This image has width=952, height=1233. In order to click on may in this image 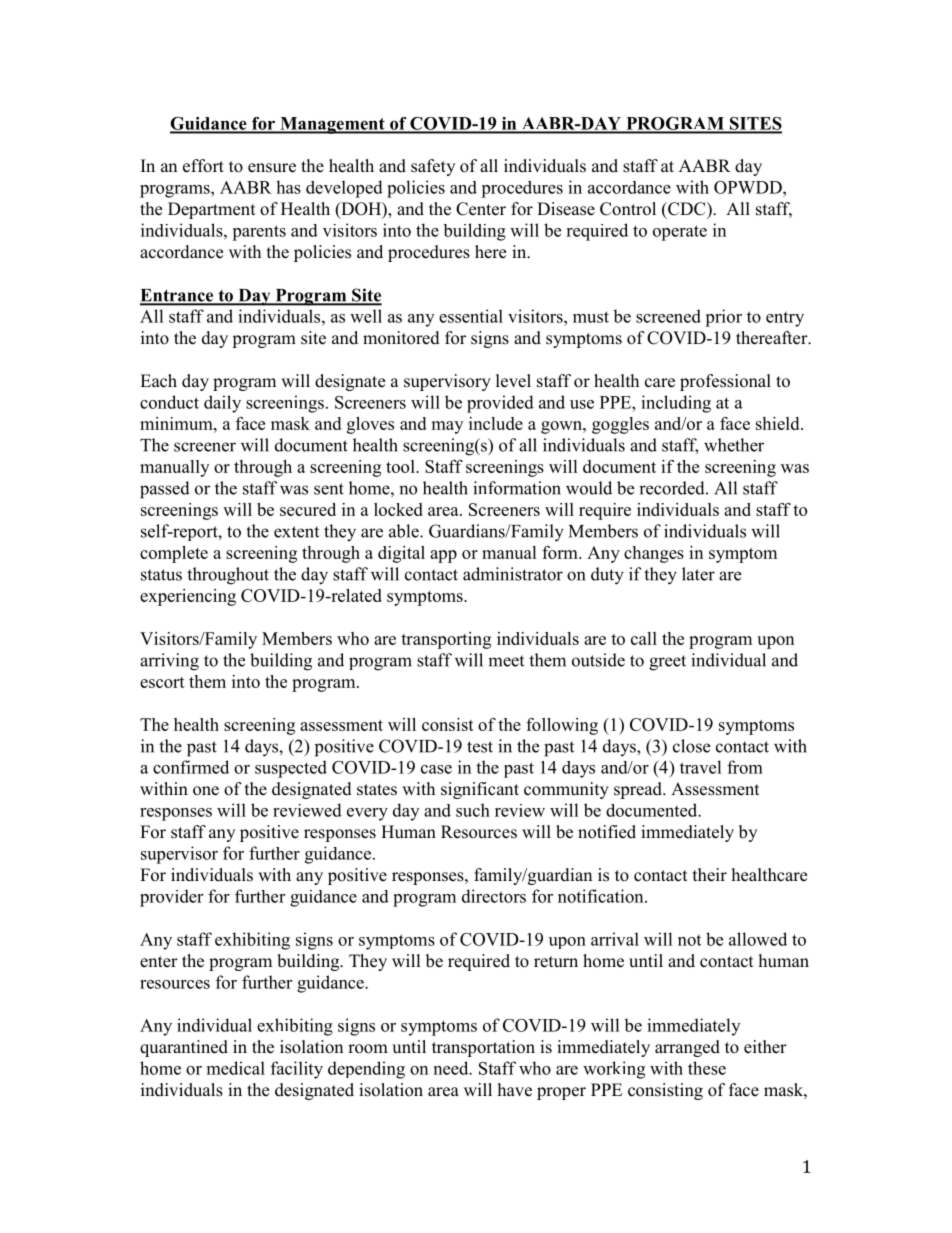, I will do `click(447, 427)`.
